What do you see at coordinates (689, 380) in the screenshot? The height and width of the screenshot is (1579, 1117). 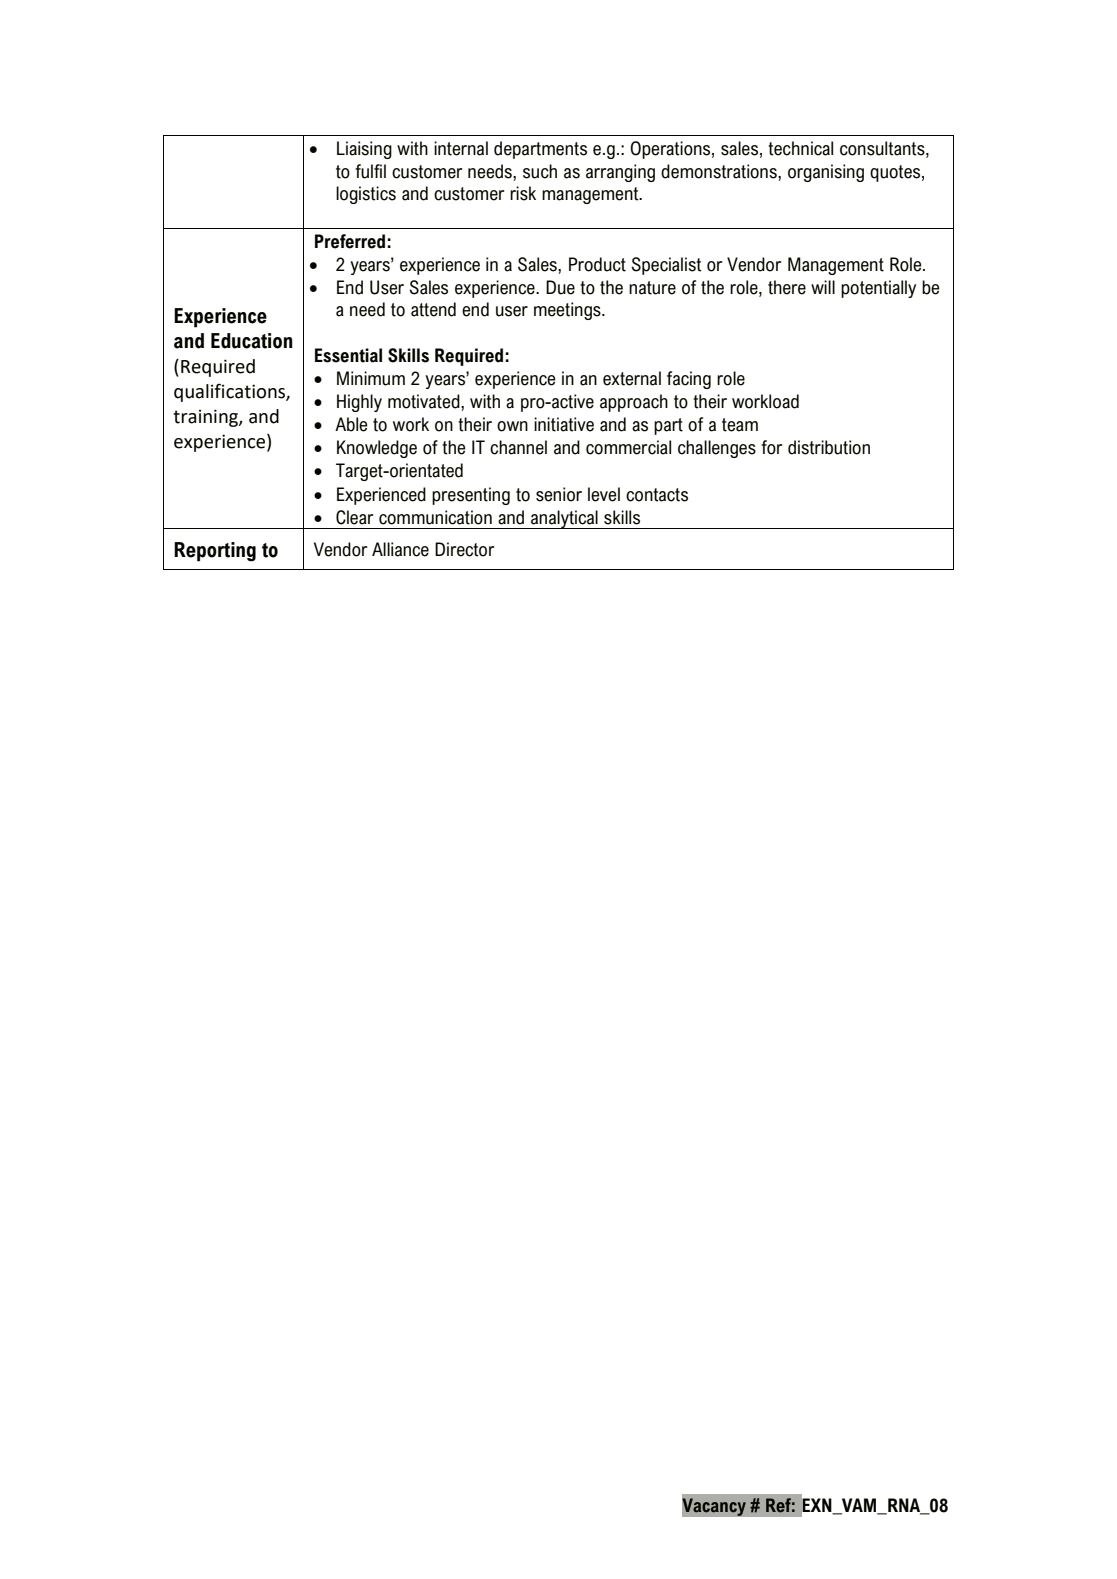 I see `facing` at bounding box center [689, 380].
